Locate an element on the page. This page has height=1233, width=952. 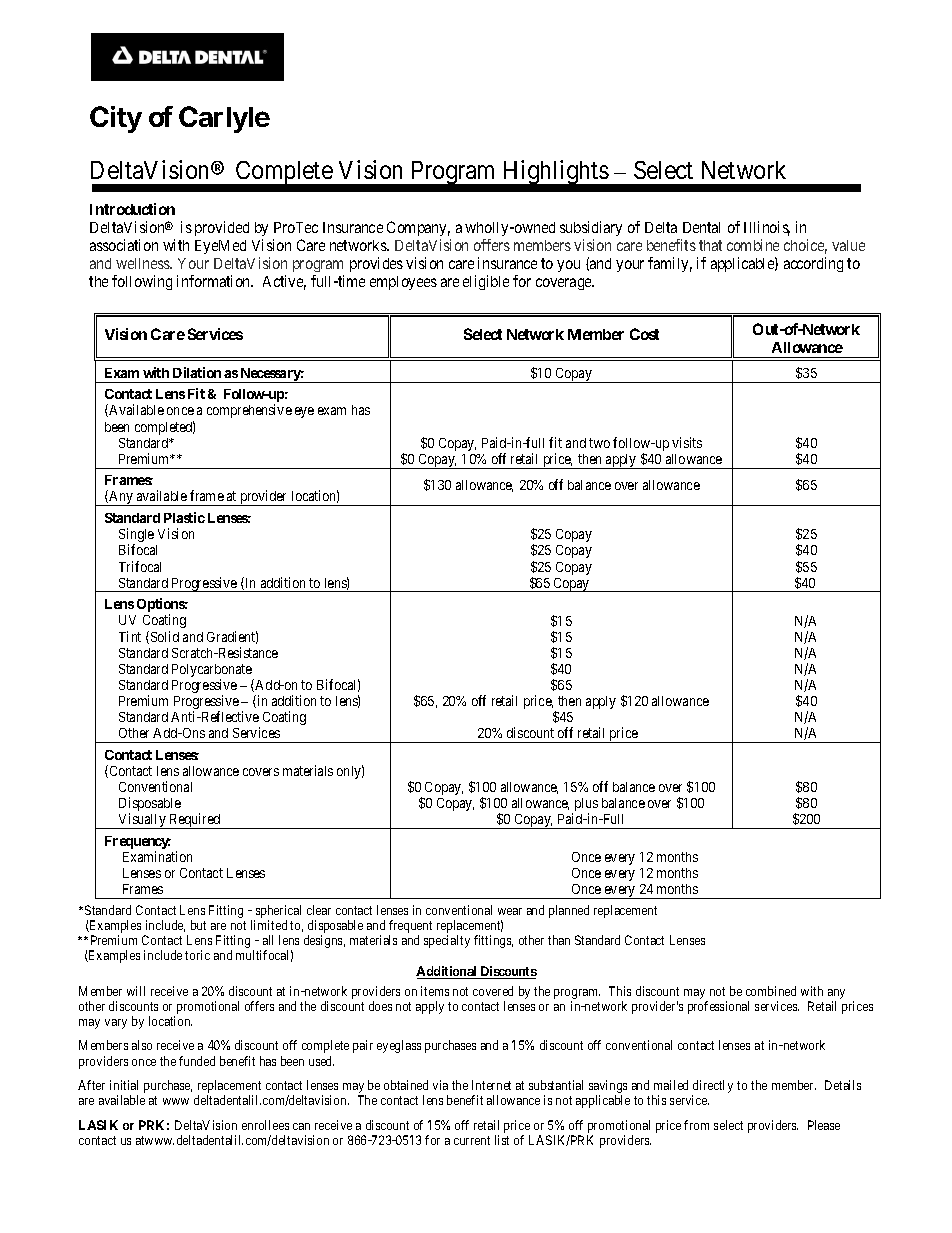
City is located at coordinates (116, 119).
